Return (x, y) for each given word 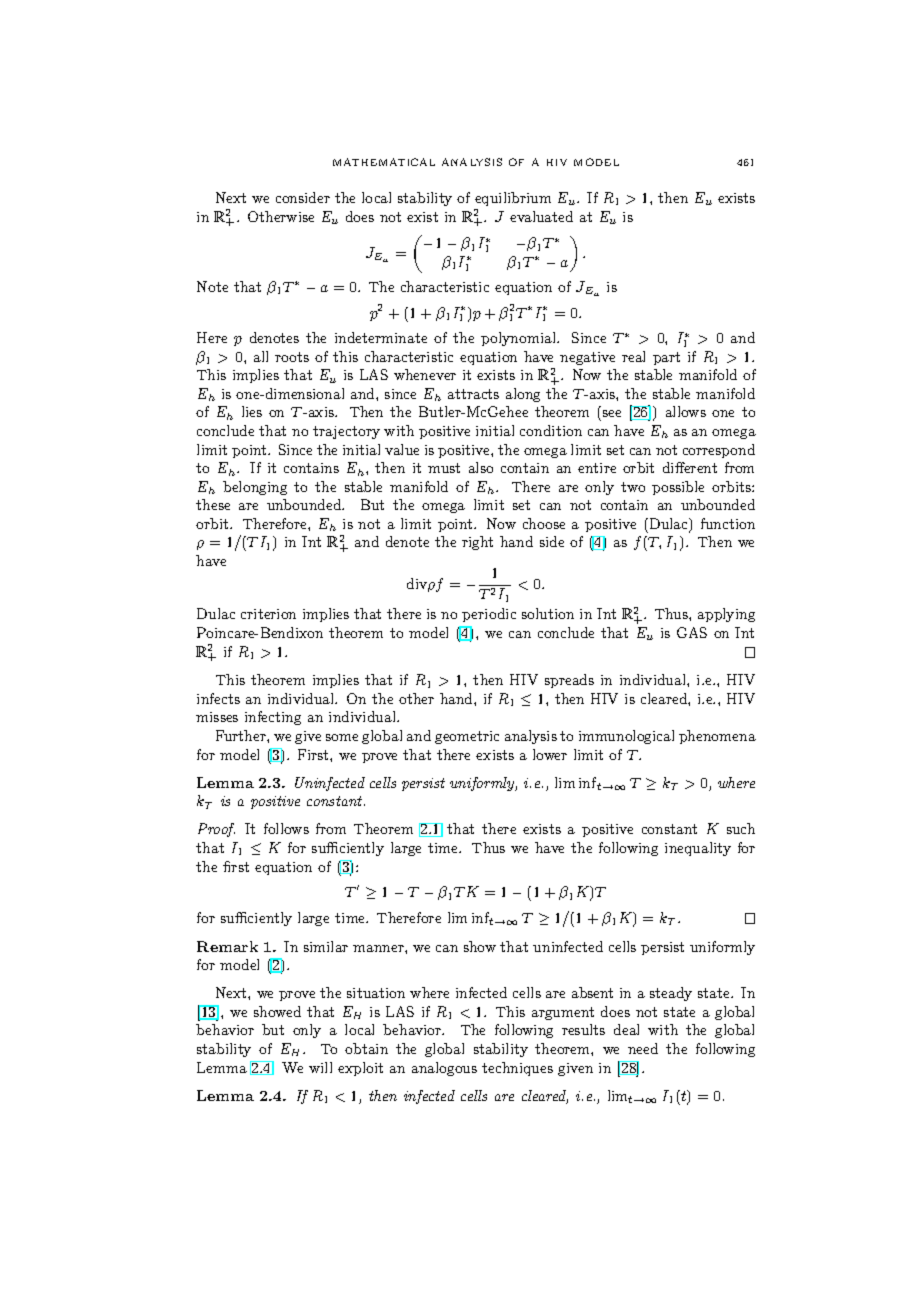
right (477, 543)
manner (379, 948)
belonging (255, 488)
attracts (473, 394)
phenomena (717, 737)
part (666, 358)
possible (678, 488)
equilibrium (513, 199)
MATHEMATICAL (384, 162)
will (320, 1067)
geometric (467, 737)
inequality (698, 849)
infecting (273, 718)
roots (292, 357)
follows (286, 828)
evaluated (541, 216)
